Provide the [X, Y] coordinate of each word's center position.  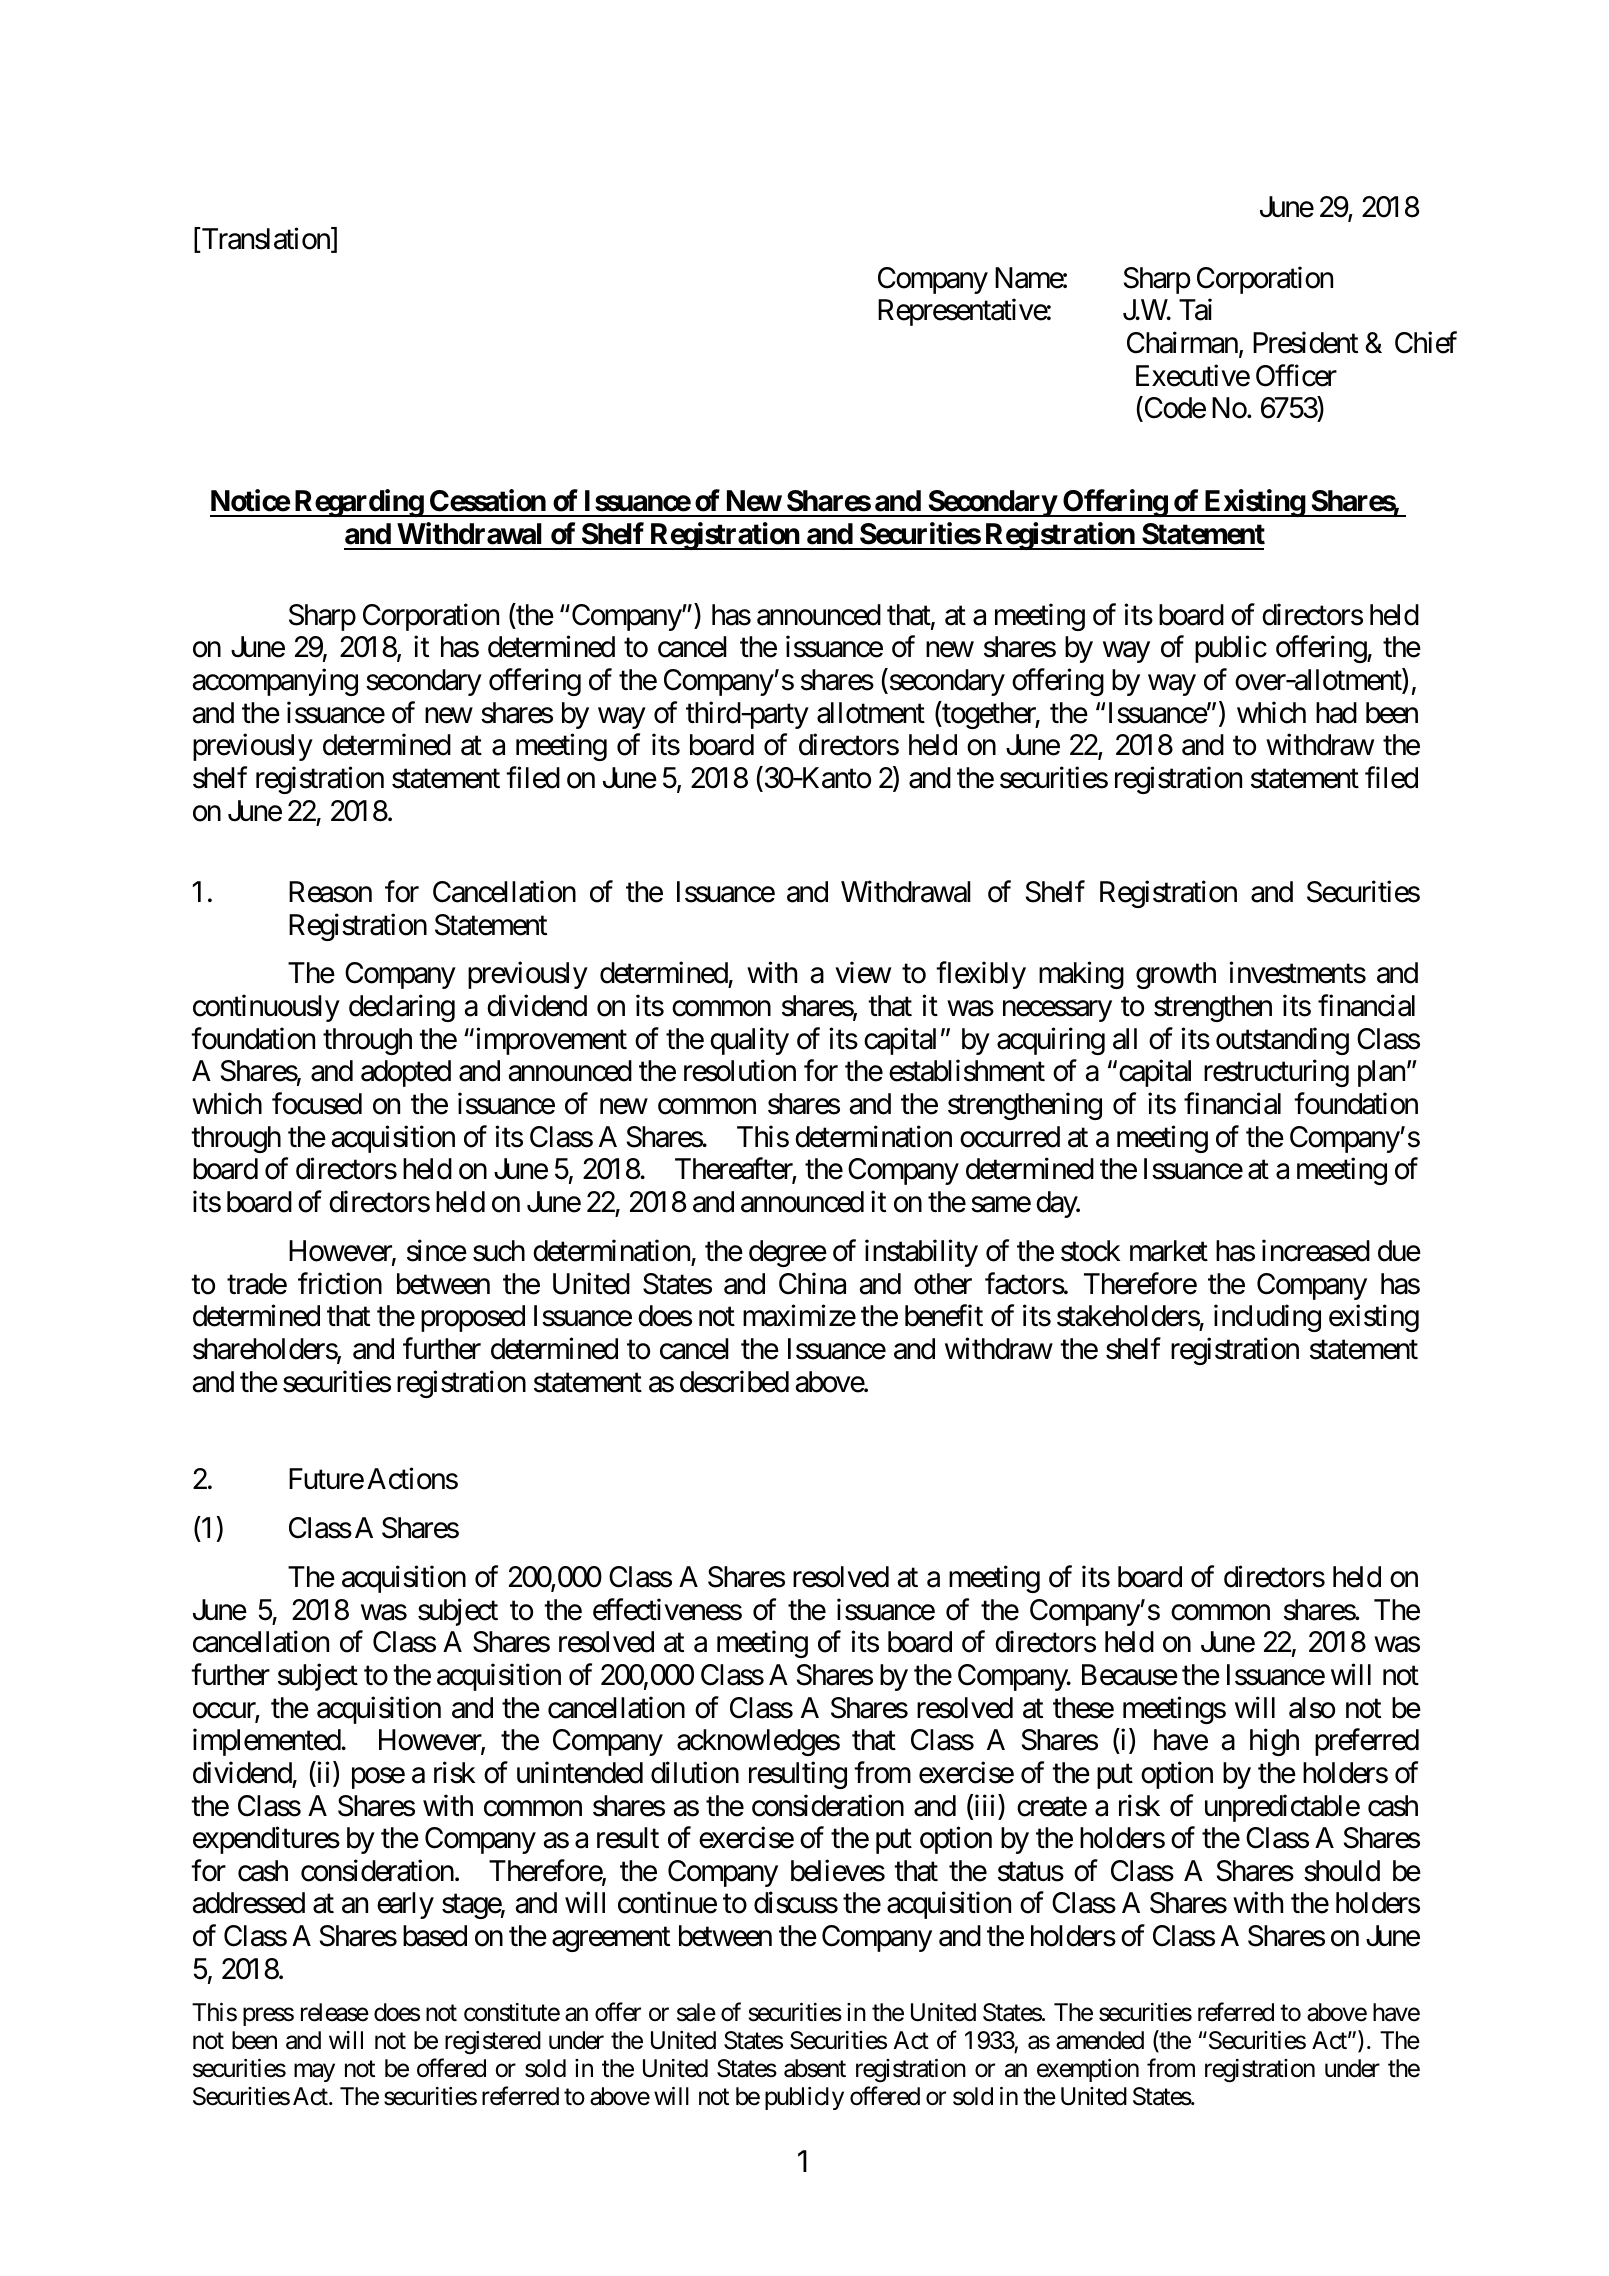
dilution [695, 1772]
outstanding [1282, 1041]
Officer [1296, 375]
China [812, 1283]
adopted [406, 1073]
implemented [267, 1742]
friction [340, 1283]
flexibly [981, 975]
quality [749, 1041]
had [1336, 713]
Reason [330, 892]
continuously [266, 1008]
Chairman [1182, 342]
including [1267, 1318]
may [314, 2073]
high [1274, 1742]
